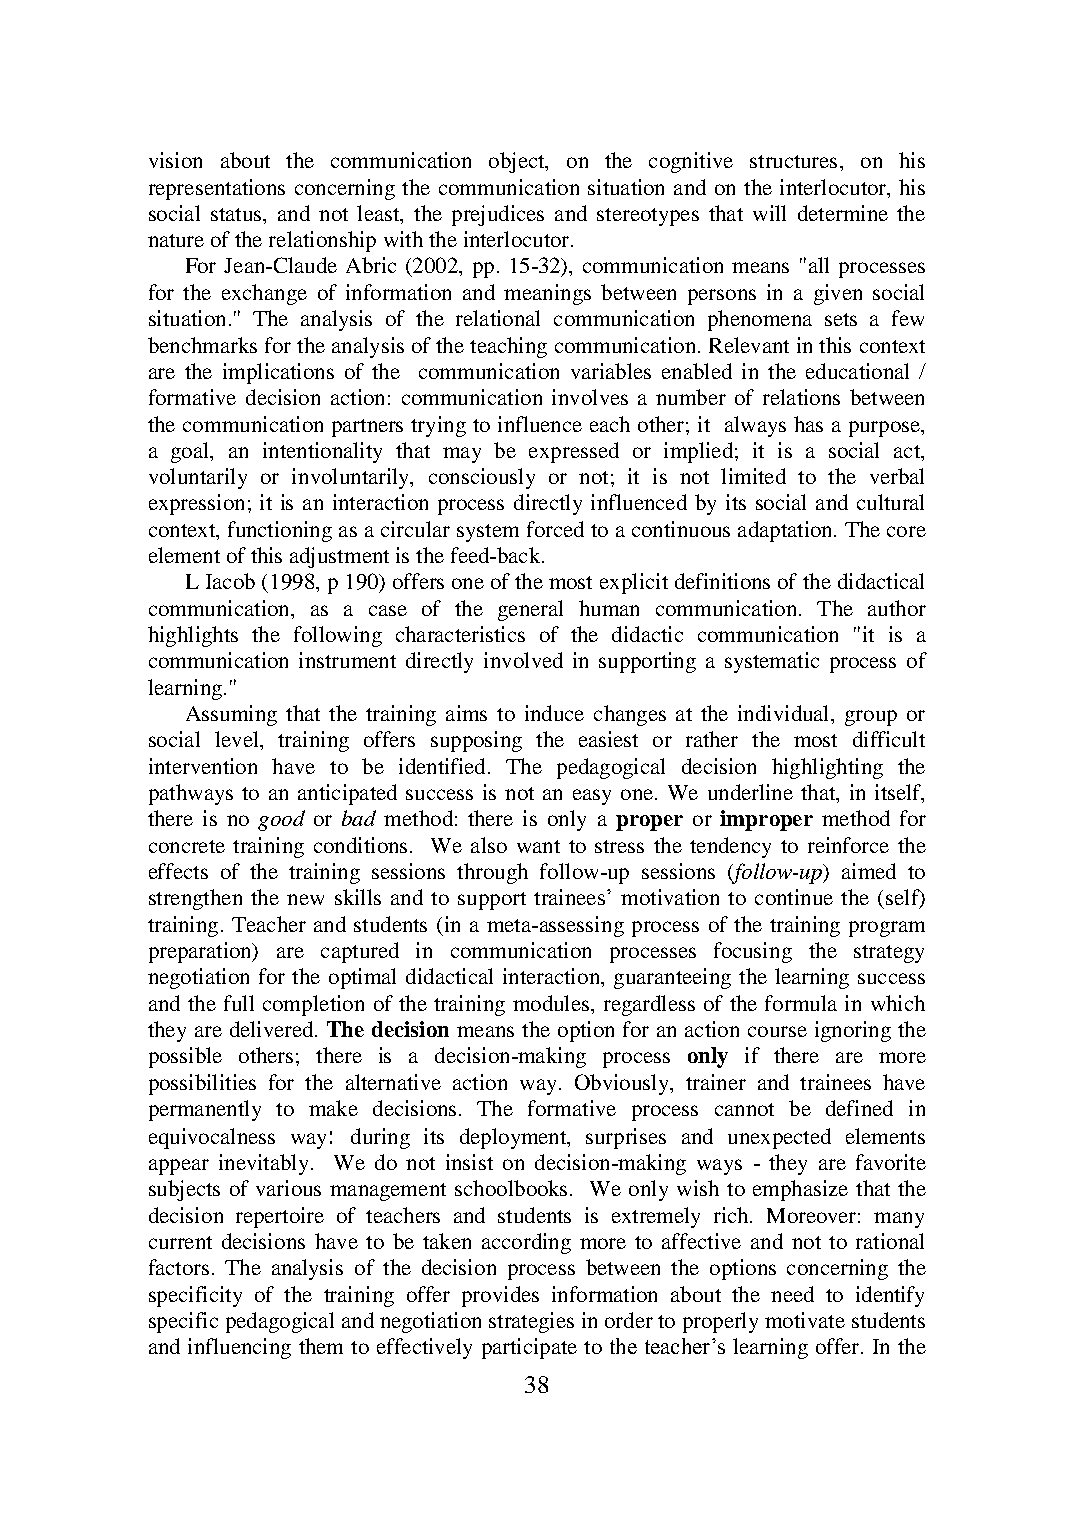 The image size is (1073, 1516). I want to click on determine, so click(843, 213).
